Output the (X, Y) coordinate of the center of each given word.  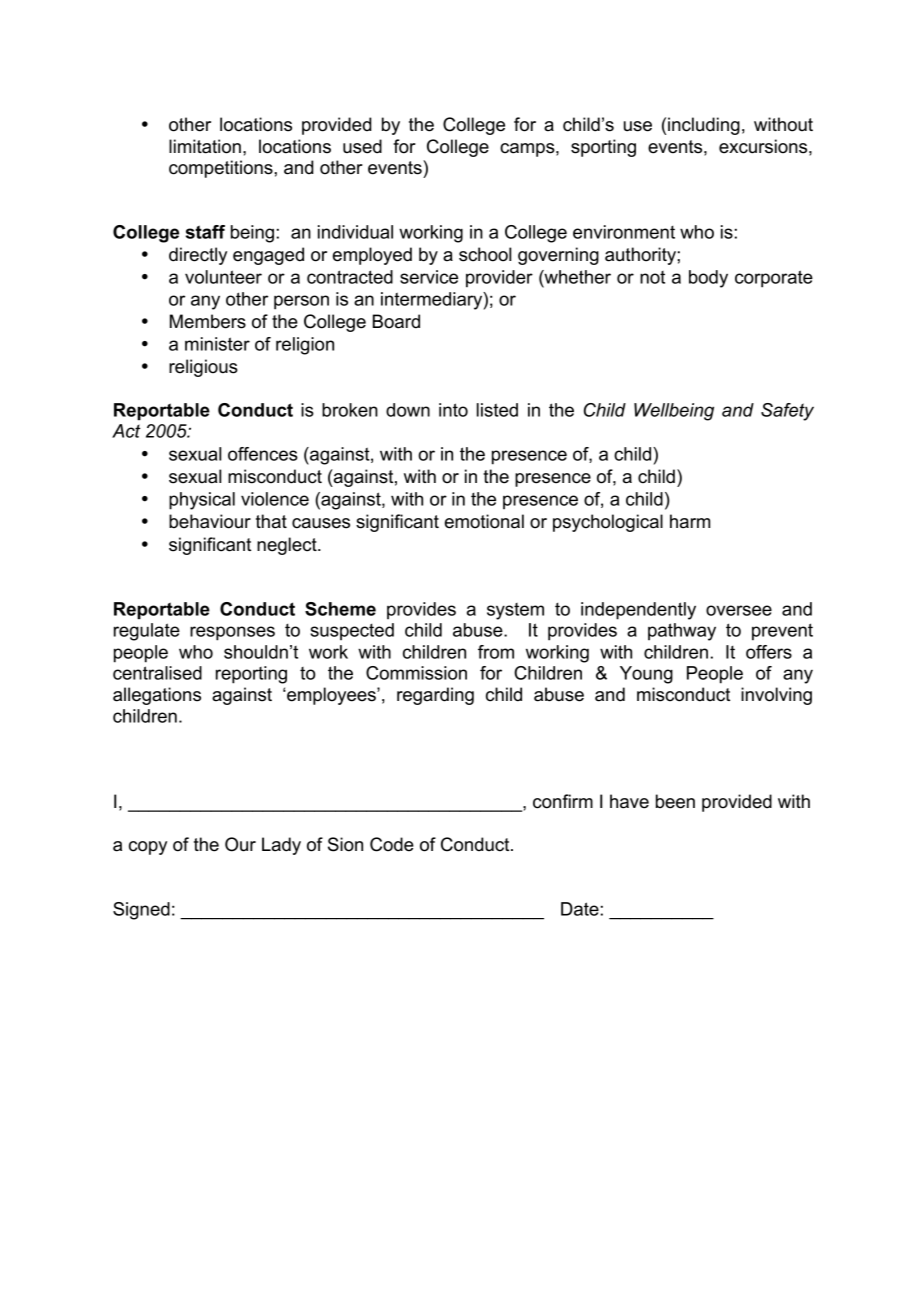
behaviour (210, 521)
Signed (141, 911)
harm (690, 521)
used (362, 146)
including (704, 126)
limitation (205, 146)
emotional (484, 521)
